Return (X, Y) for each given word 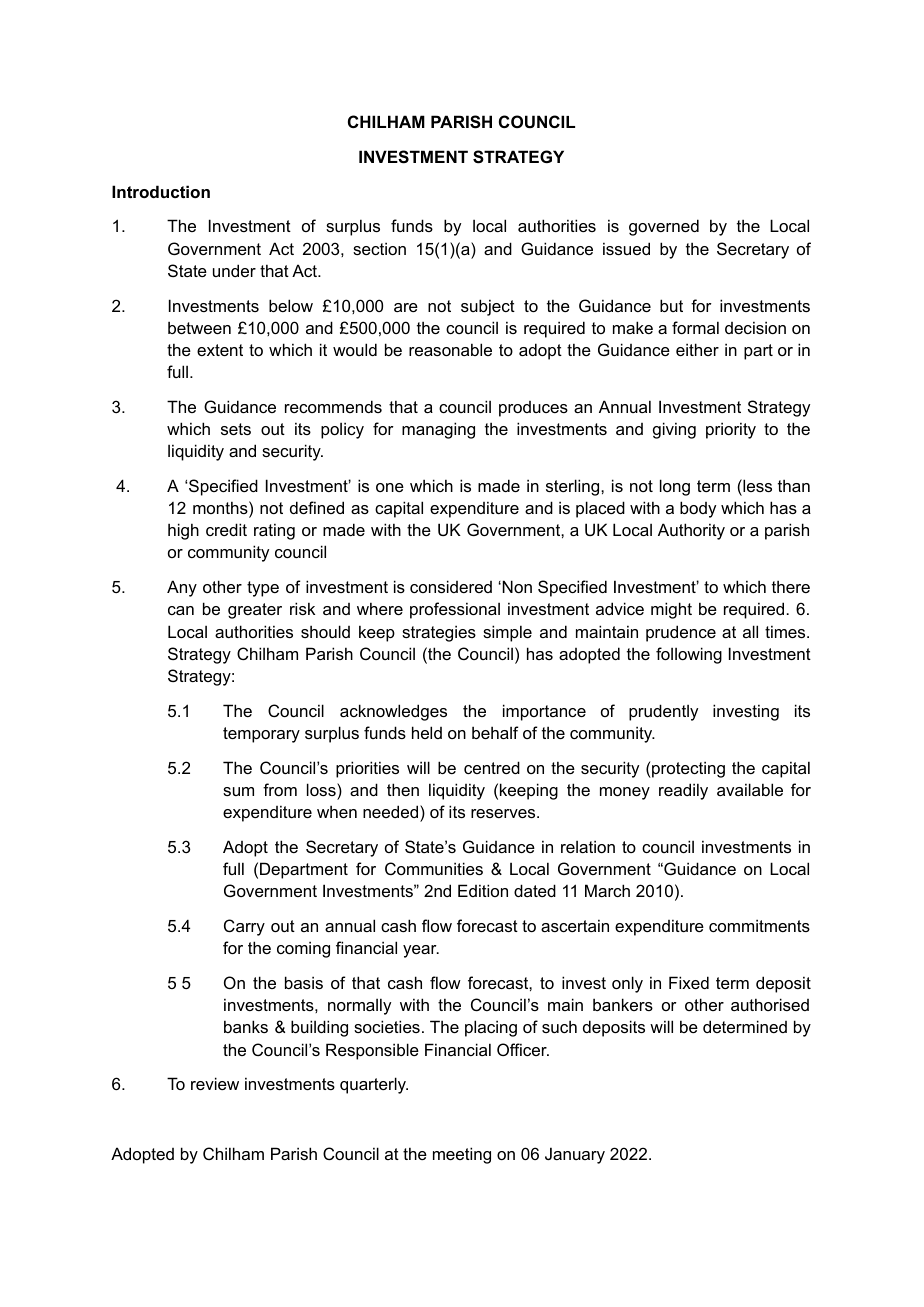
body (698, 509)
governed (664, 227)
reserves (504, 813)
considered (451, 586)
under (234, 270)
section (379, 248)
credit (226, 529)
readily (683, 791)
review (215, 1083)
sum (238, 791)
